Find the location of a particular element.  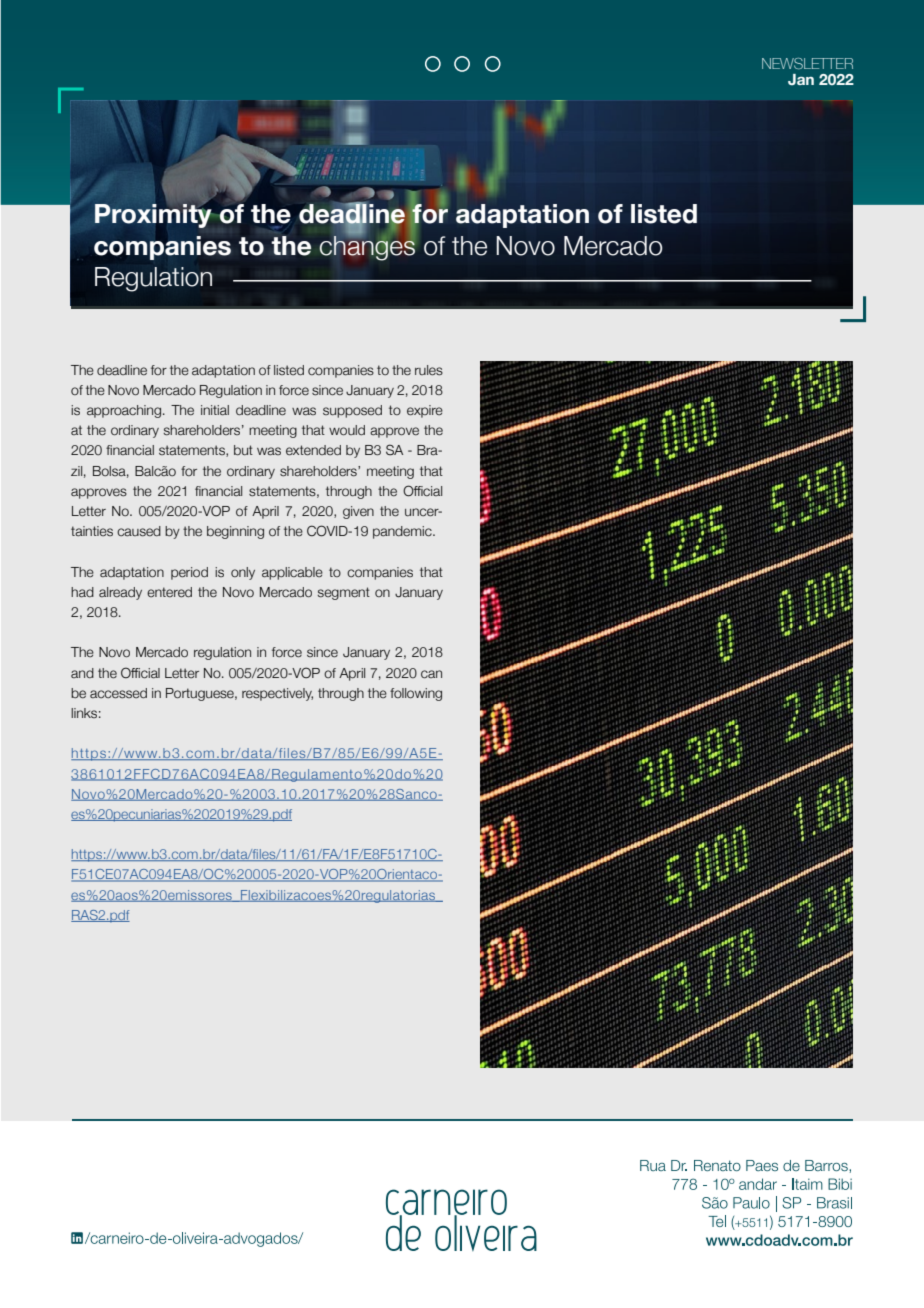

only is located at coordinates (243, 573).
